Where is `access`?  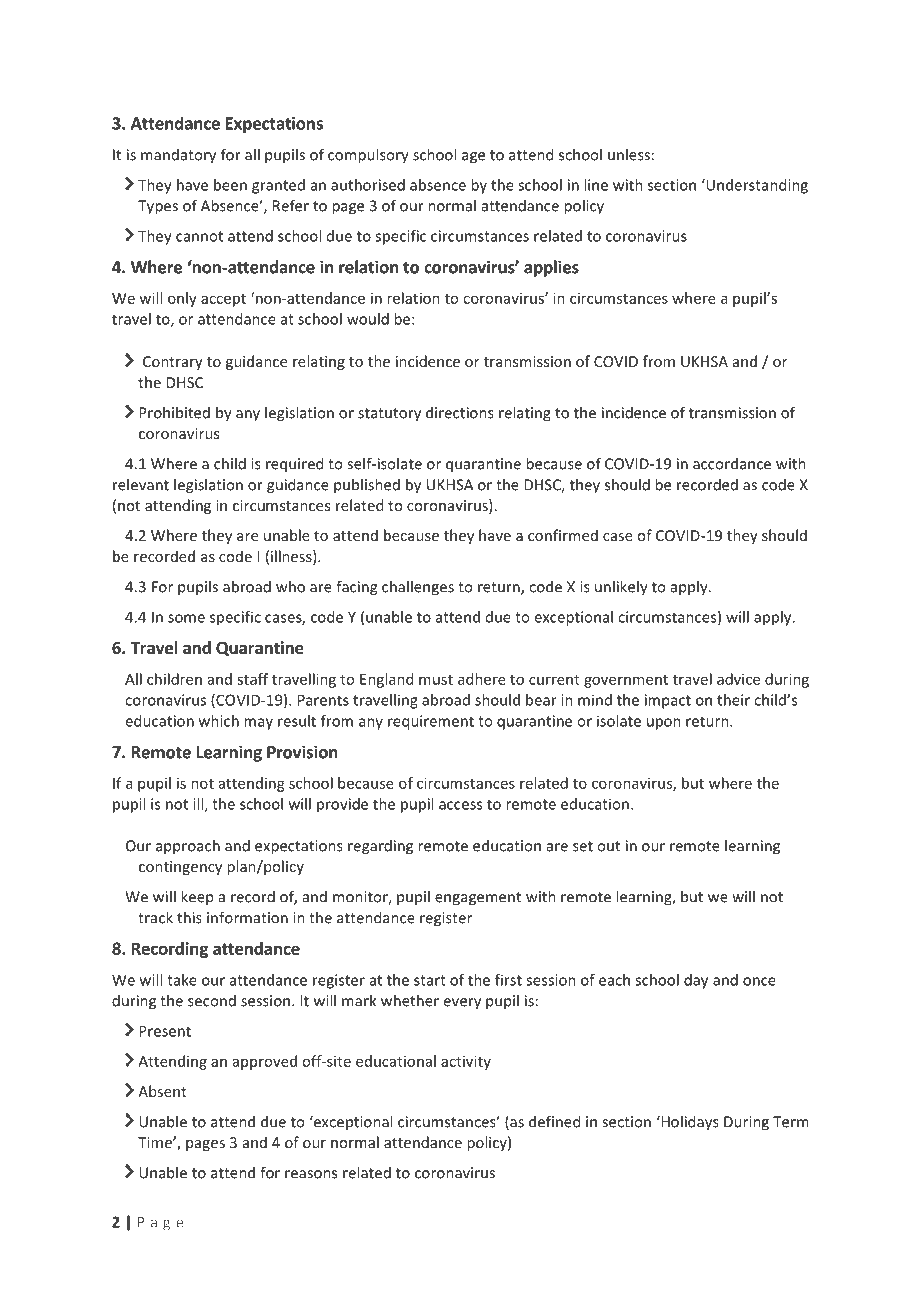
access is located at coordinates (460, 805).
